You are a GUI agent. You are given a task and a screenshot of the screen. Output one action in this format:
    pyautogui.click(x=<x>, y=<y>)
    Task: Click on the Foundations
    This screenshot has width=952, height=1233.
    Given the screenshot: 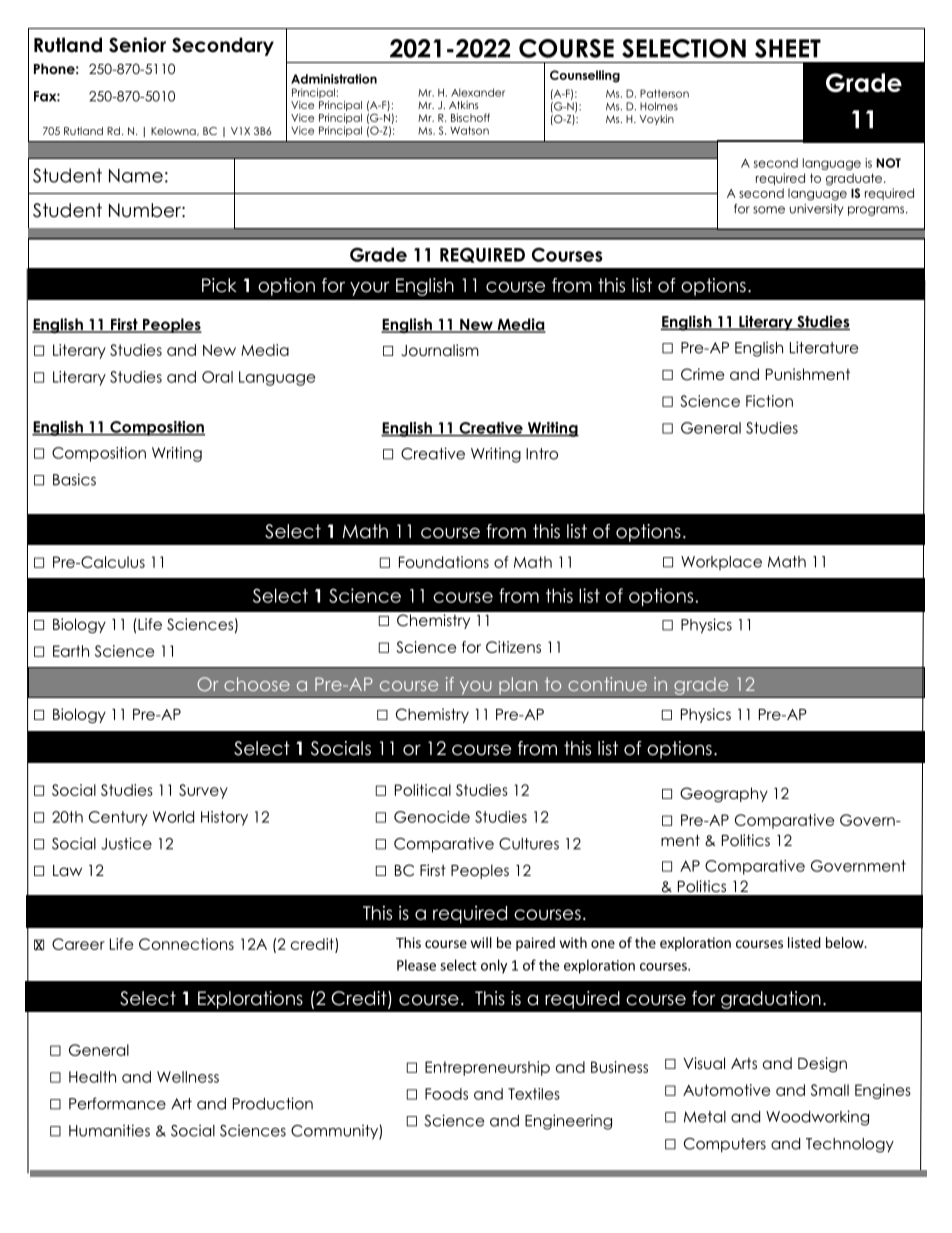 What is the action you would take?
    pyautogui.click(x=444, y=562)
